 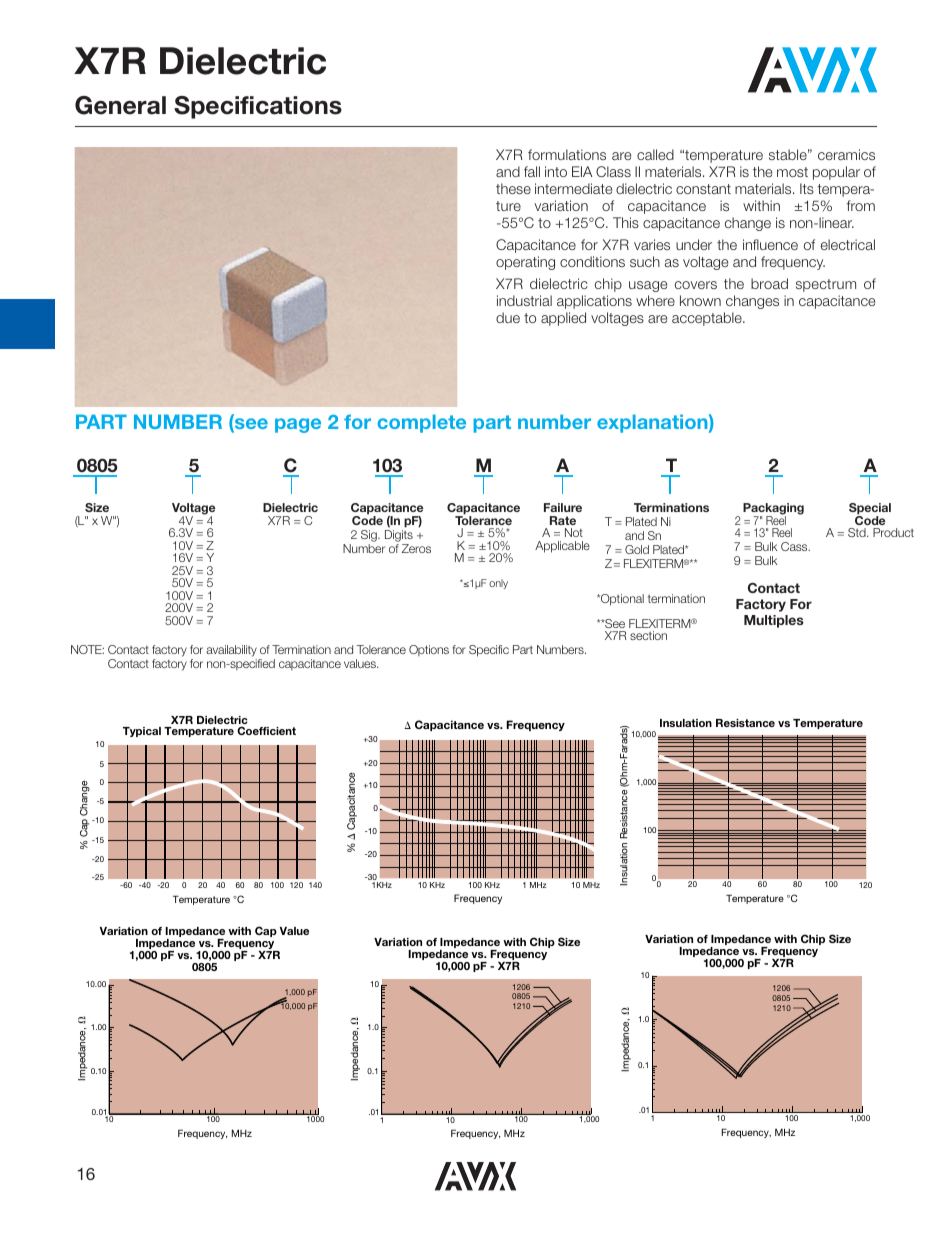 What do you see at coordinates (266, 730) in the page?
I see `Coefficient` at bounding box center [266, 730].
